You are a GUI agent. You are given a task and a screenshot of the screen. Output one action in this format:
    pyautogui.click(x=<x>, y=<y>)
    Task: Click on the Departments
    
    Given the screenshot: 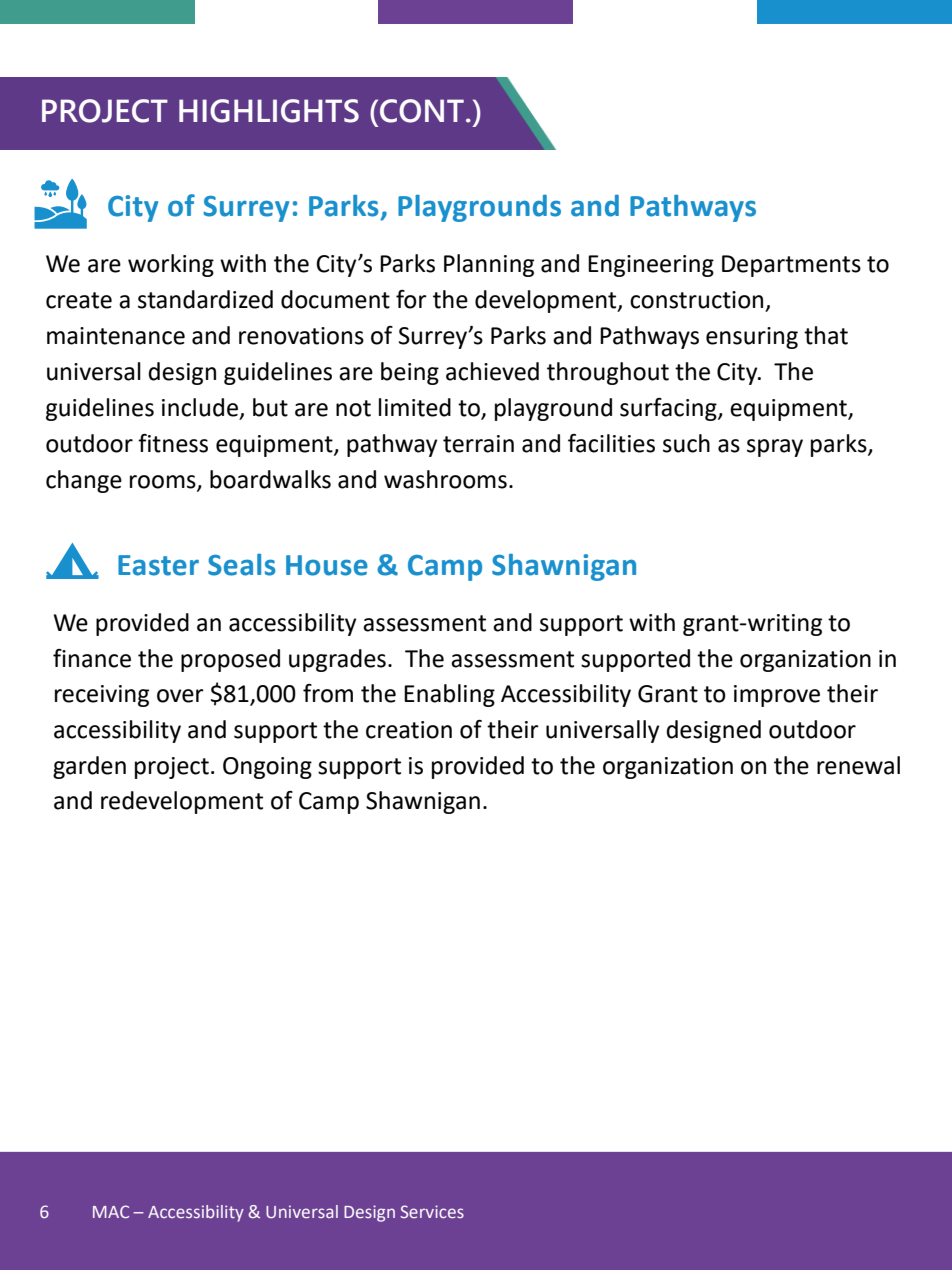 What is the action you would take?
    pyautogui.click(x=791, y=266)
